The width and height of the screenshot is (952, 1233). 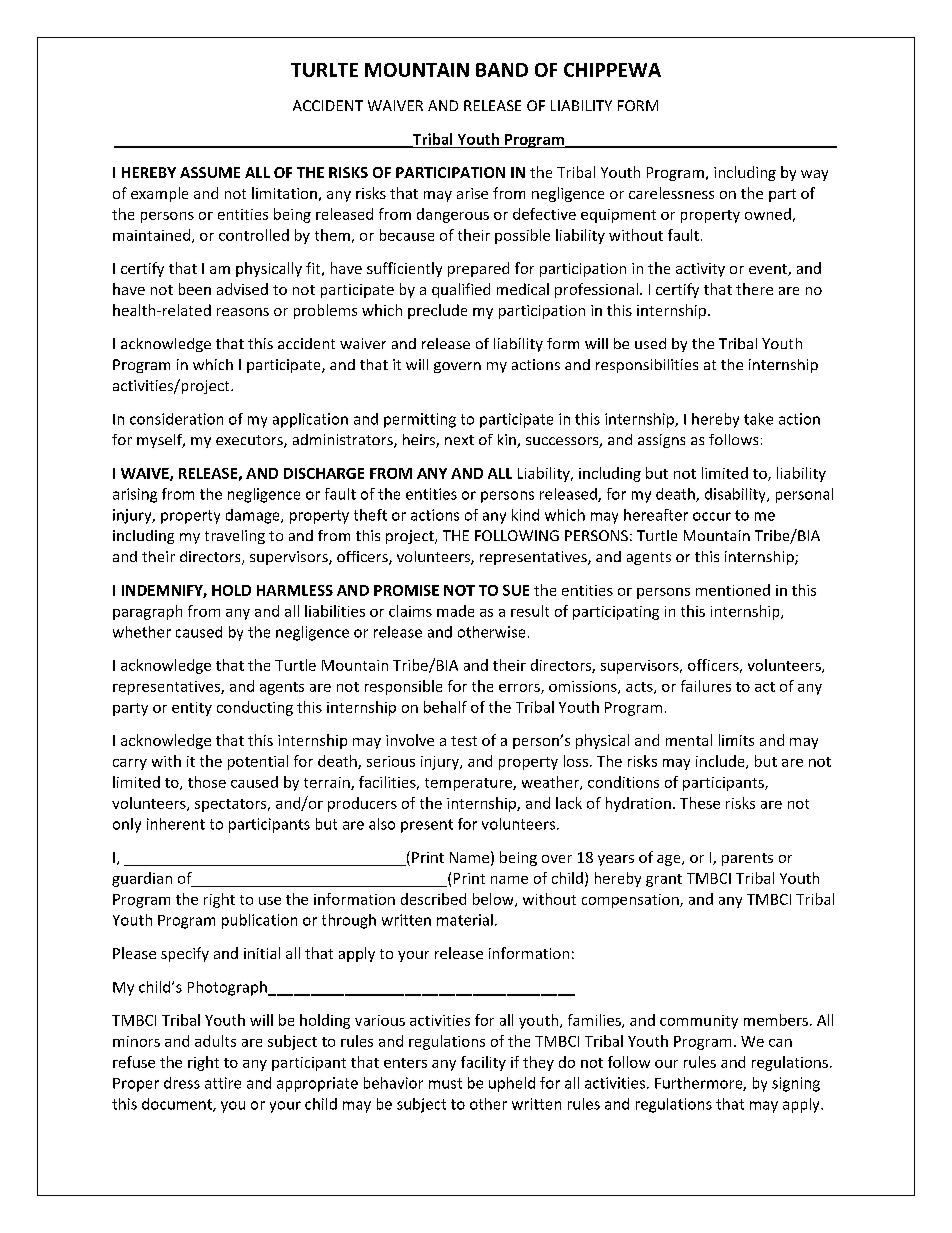 I want to click on test, so click(x=464, y=741).
